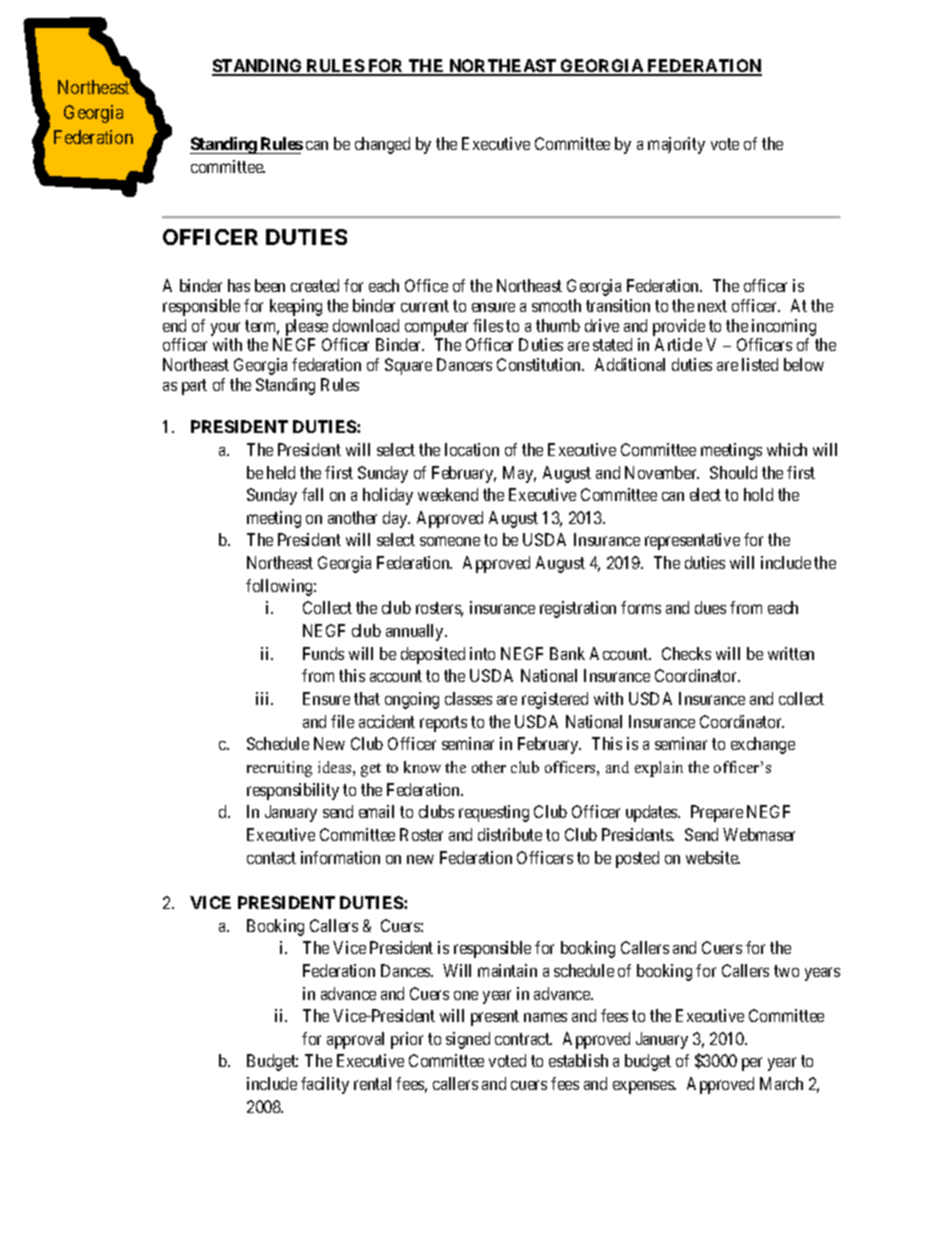 The image size is (952, 1233). I want to click on Dancers, so click(464, 364).
